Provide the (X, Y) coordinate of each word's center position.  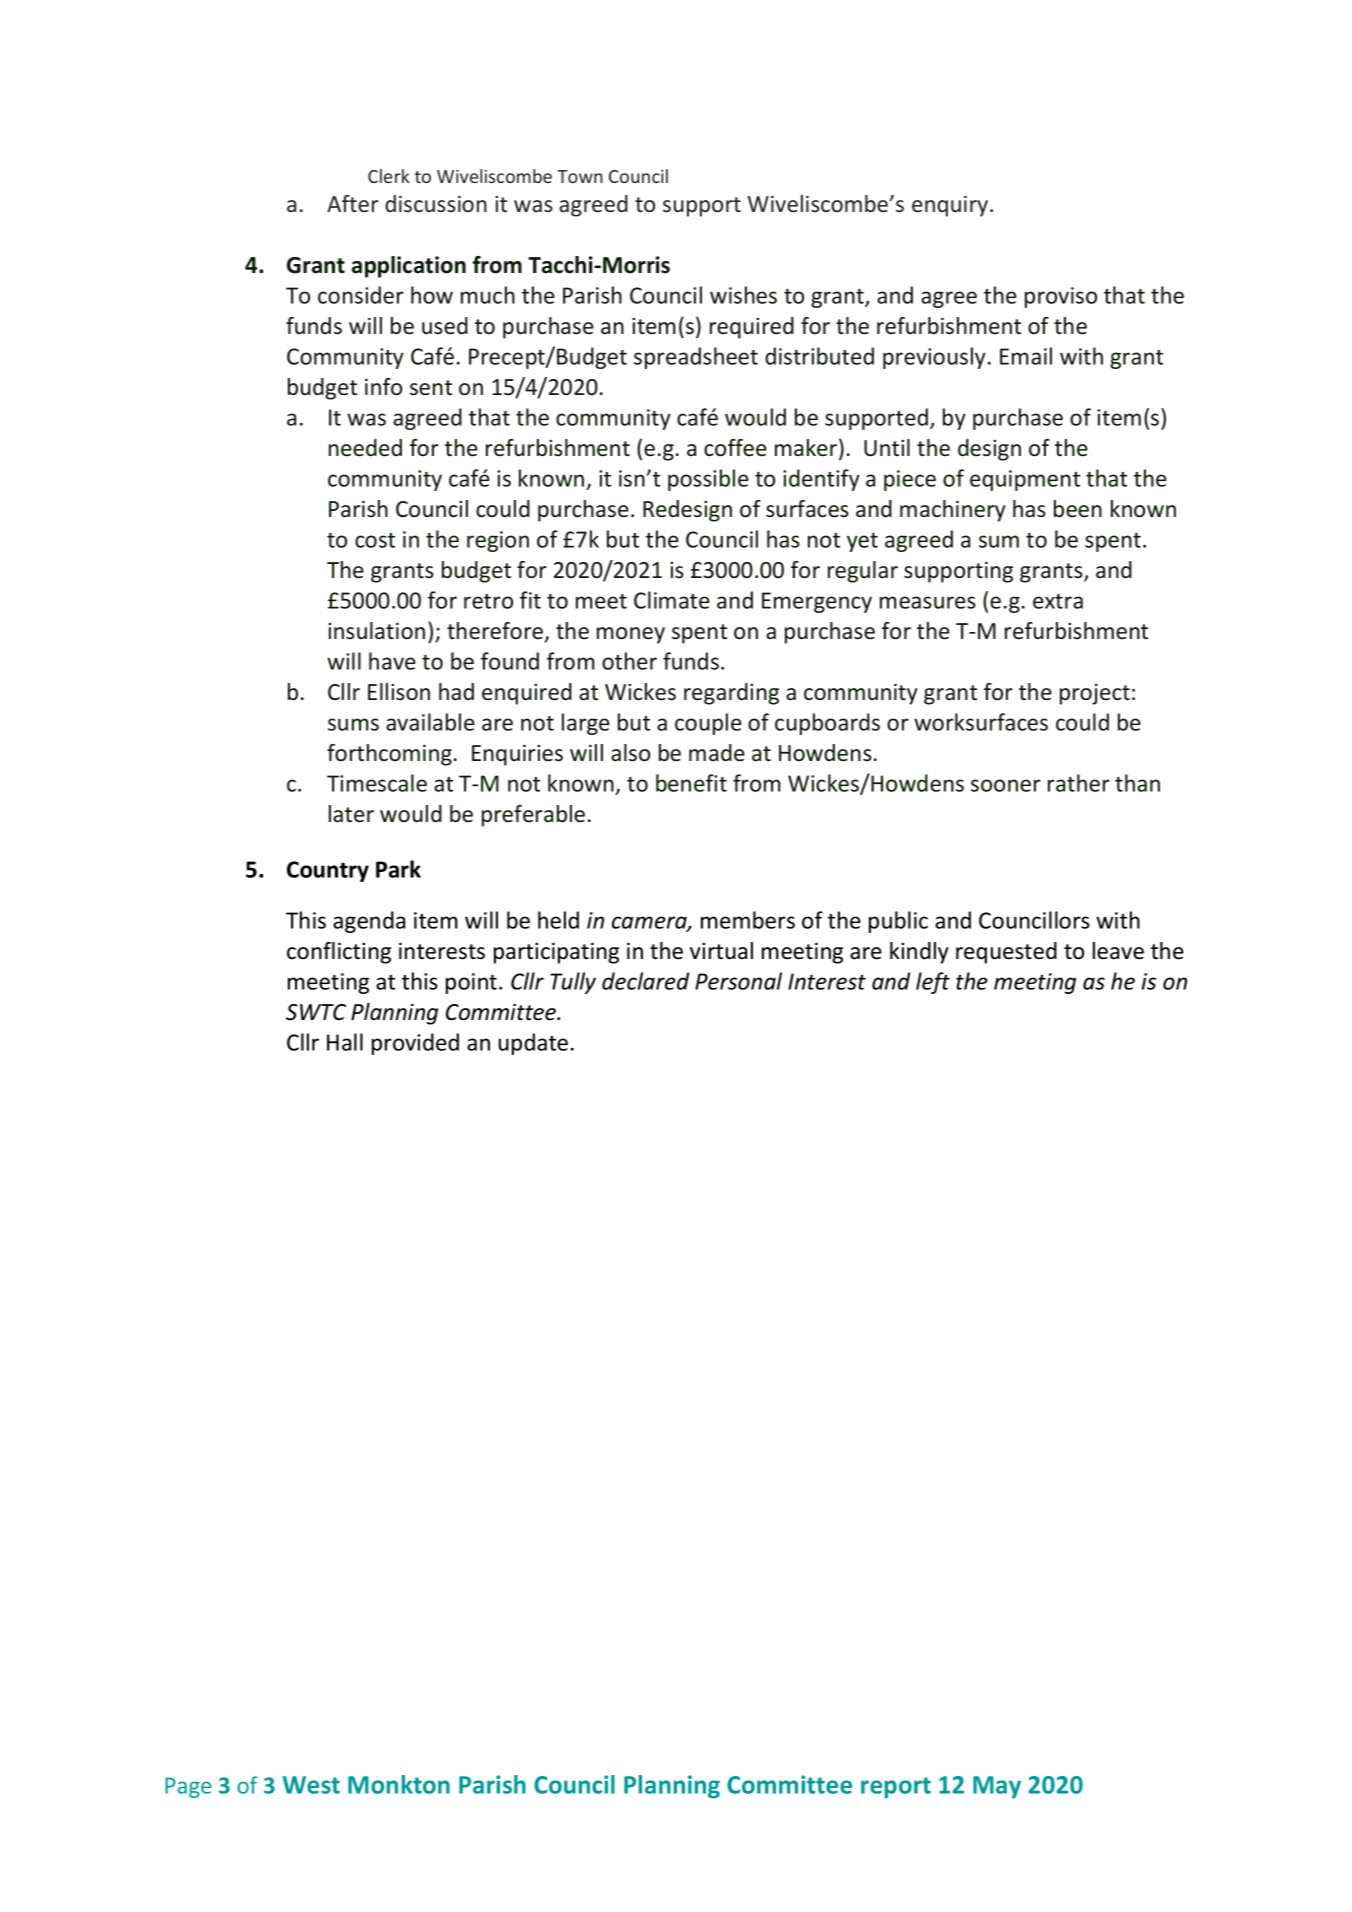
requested (1006, 953)
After (353, 203)
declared (645, 981)
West (311, 1785)
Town (580, 176)
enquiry (951, 206)
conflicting (339, 953)
